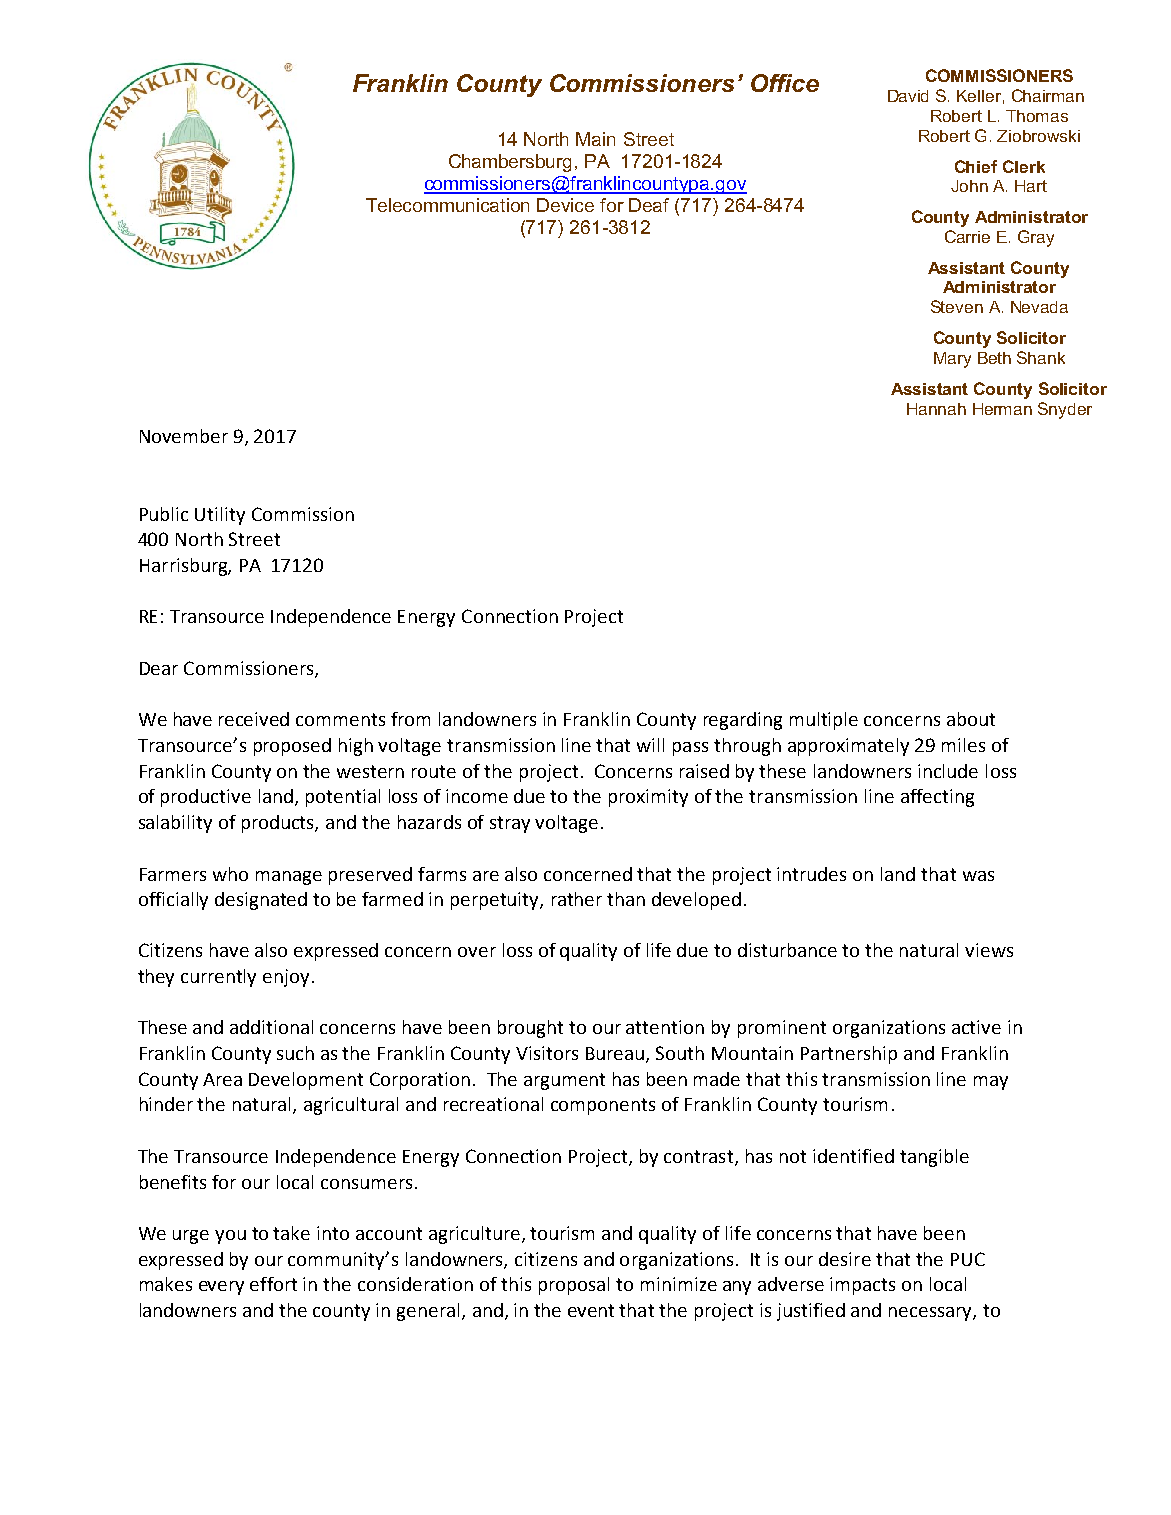 Image resolution: width=1171 pixels, height=1515 pixels. Describe the element at coordinates (650, 745) in the page. I see `will` at that location.
